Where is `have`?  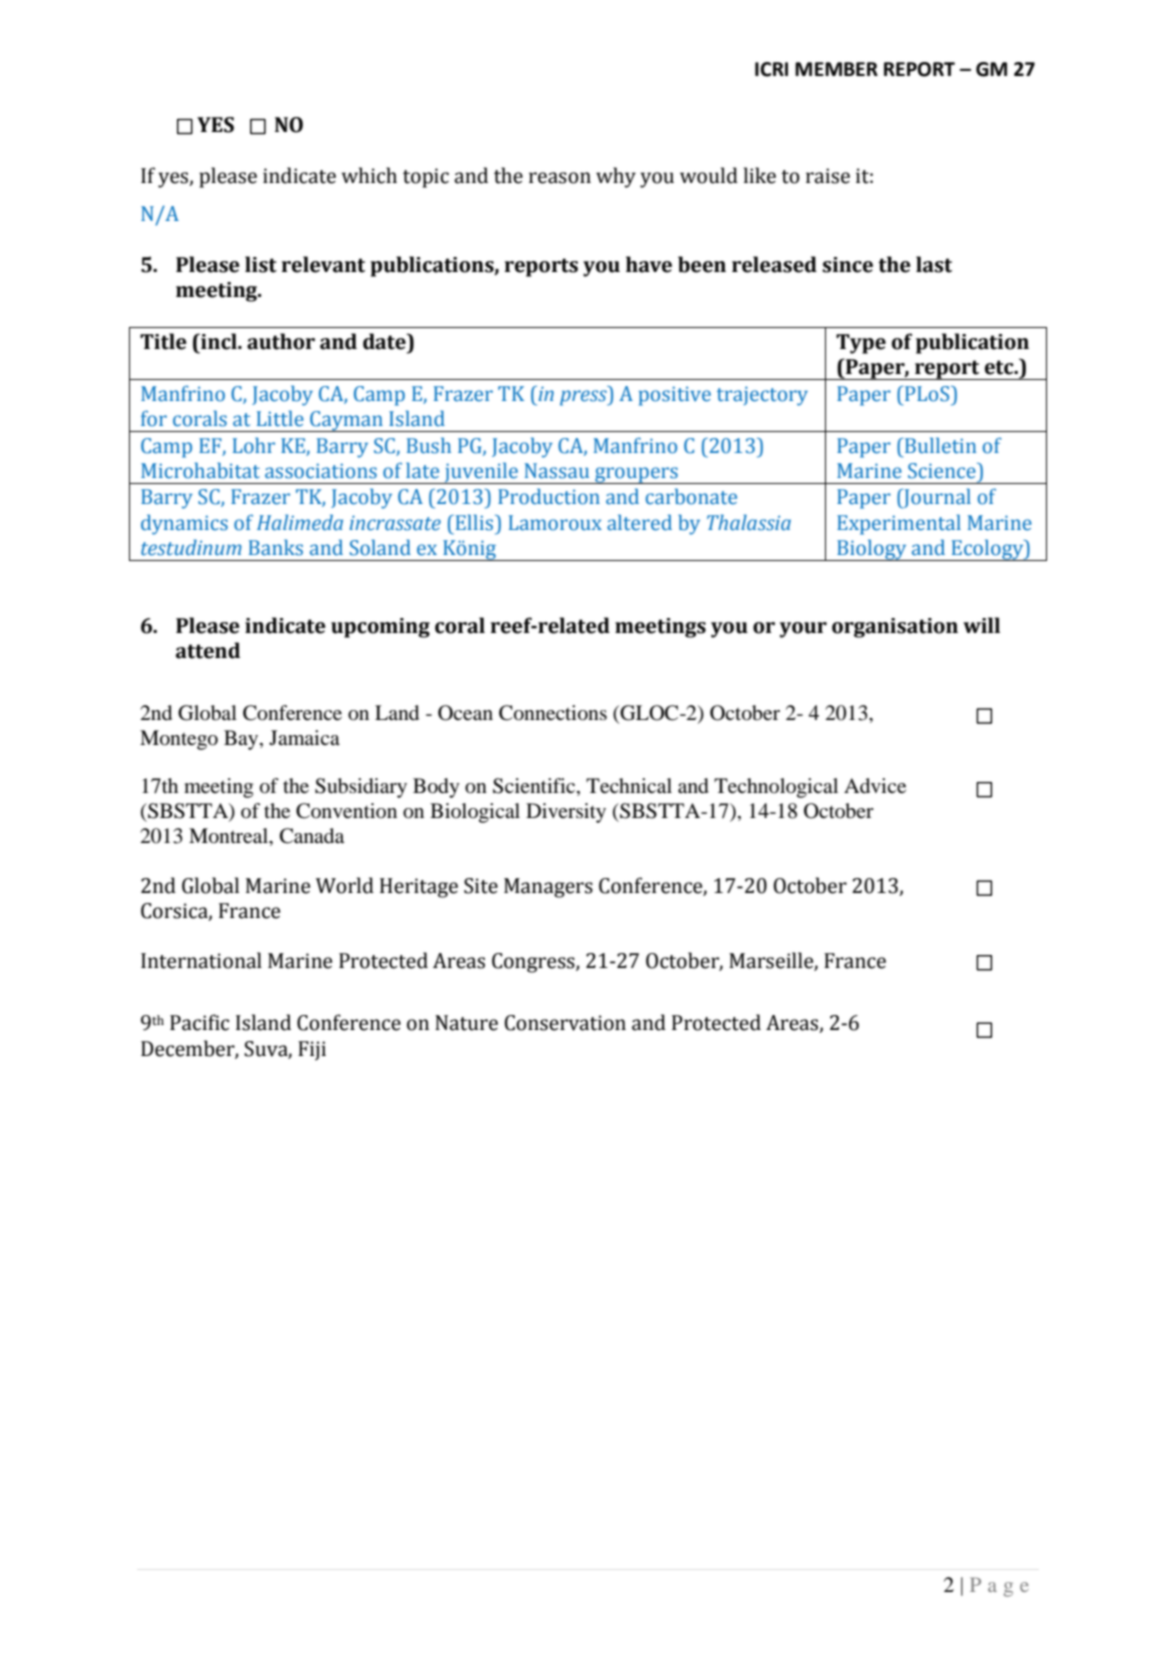
have is located at coordinates (649, 264).
